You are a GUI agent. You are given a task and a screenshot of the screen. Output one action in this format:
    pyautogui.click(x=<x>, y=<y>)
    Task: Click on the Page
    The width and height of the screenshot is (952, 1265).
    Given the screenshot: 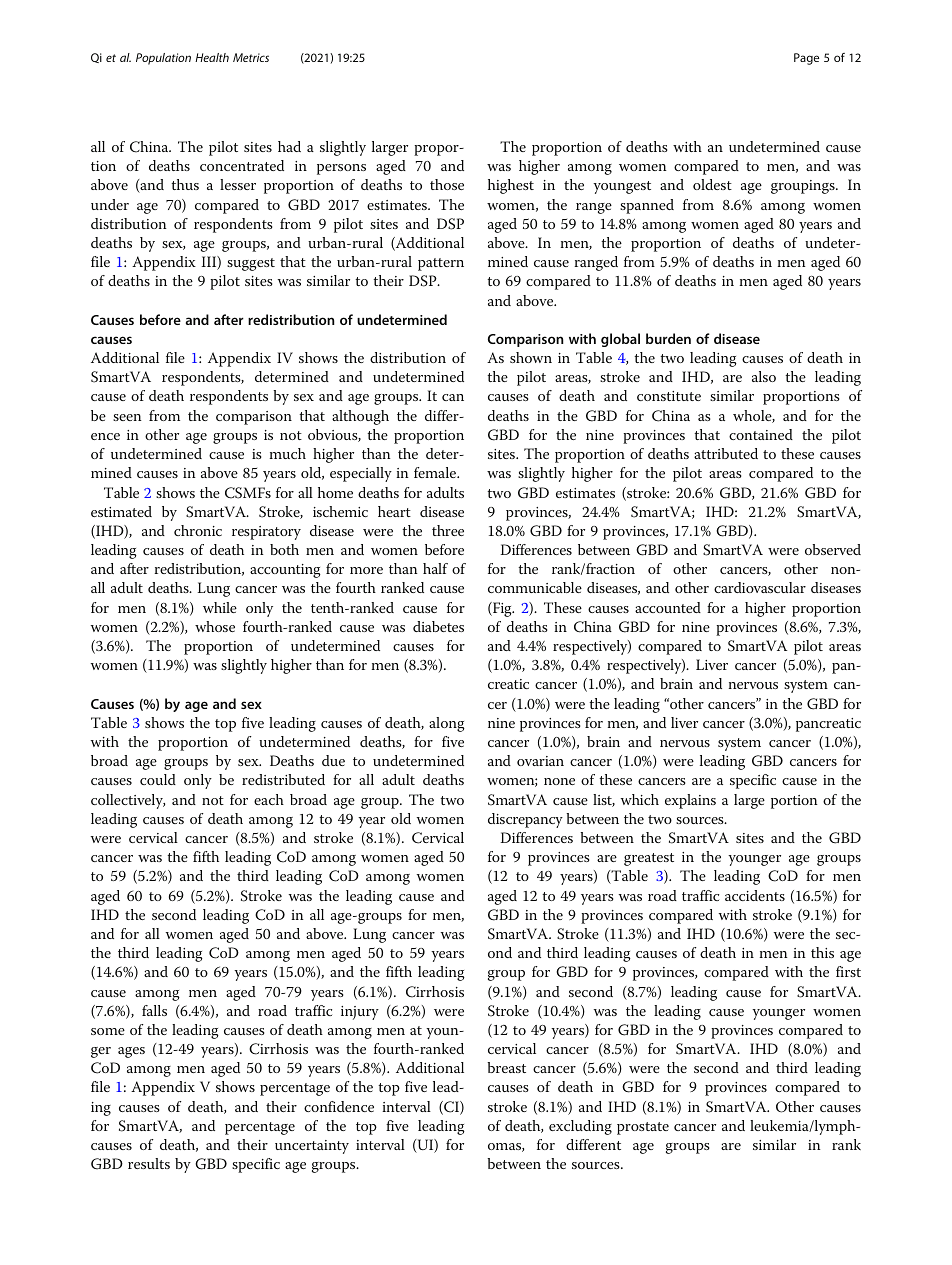 What is the action you would take?
    pyautogui.click(x=806, y=59)
